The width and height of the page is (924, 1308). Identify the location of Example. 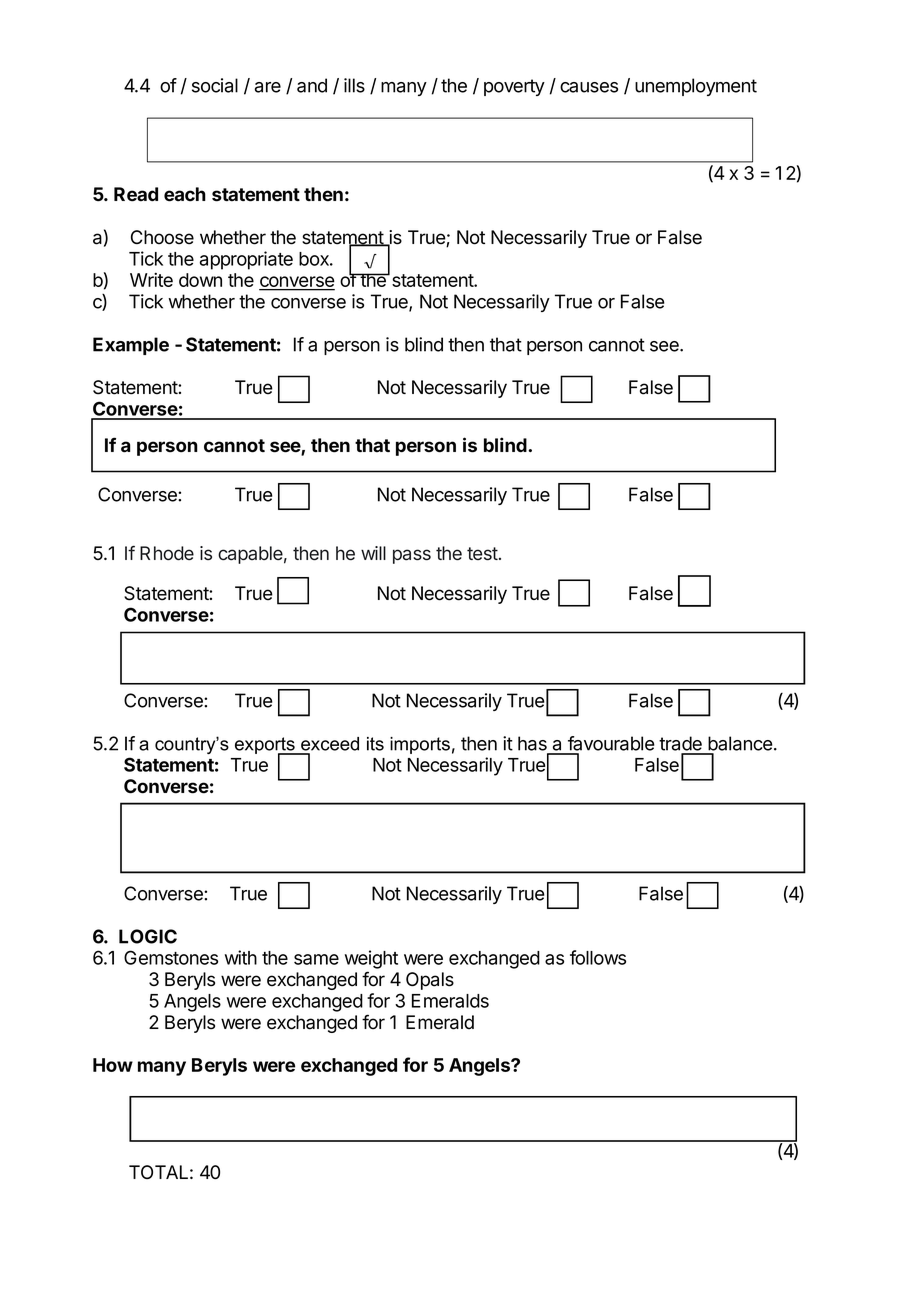
(131, 346).
